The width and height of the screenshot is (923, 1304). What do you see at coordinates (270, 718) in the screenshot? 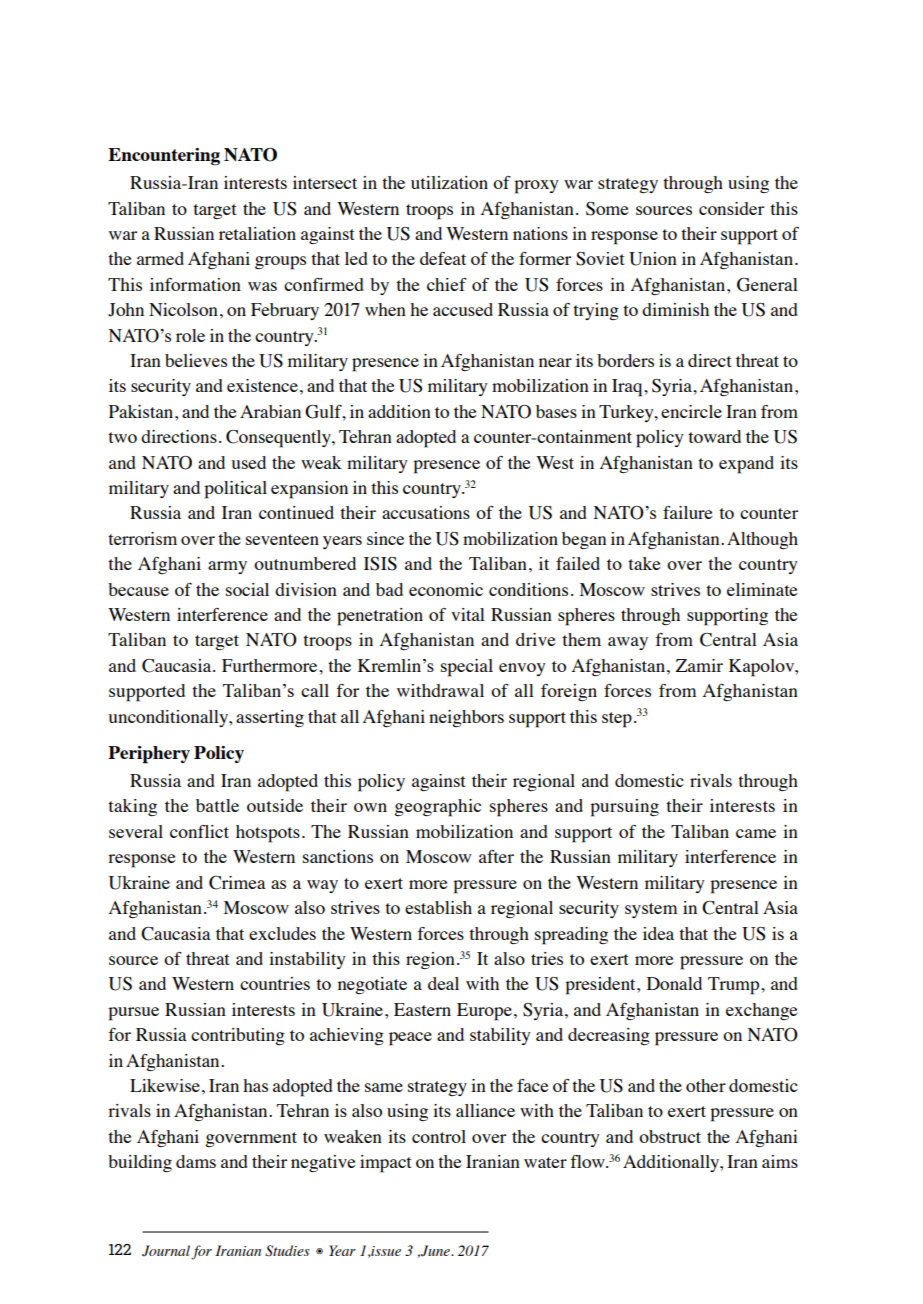
I see `asserting` at bounding box center [270, 718].
